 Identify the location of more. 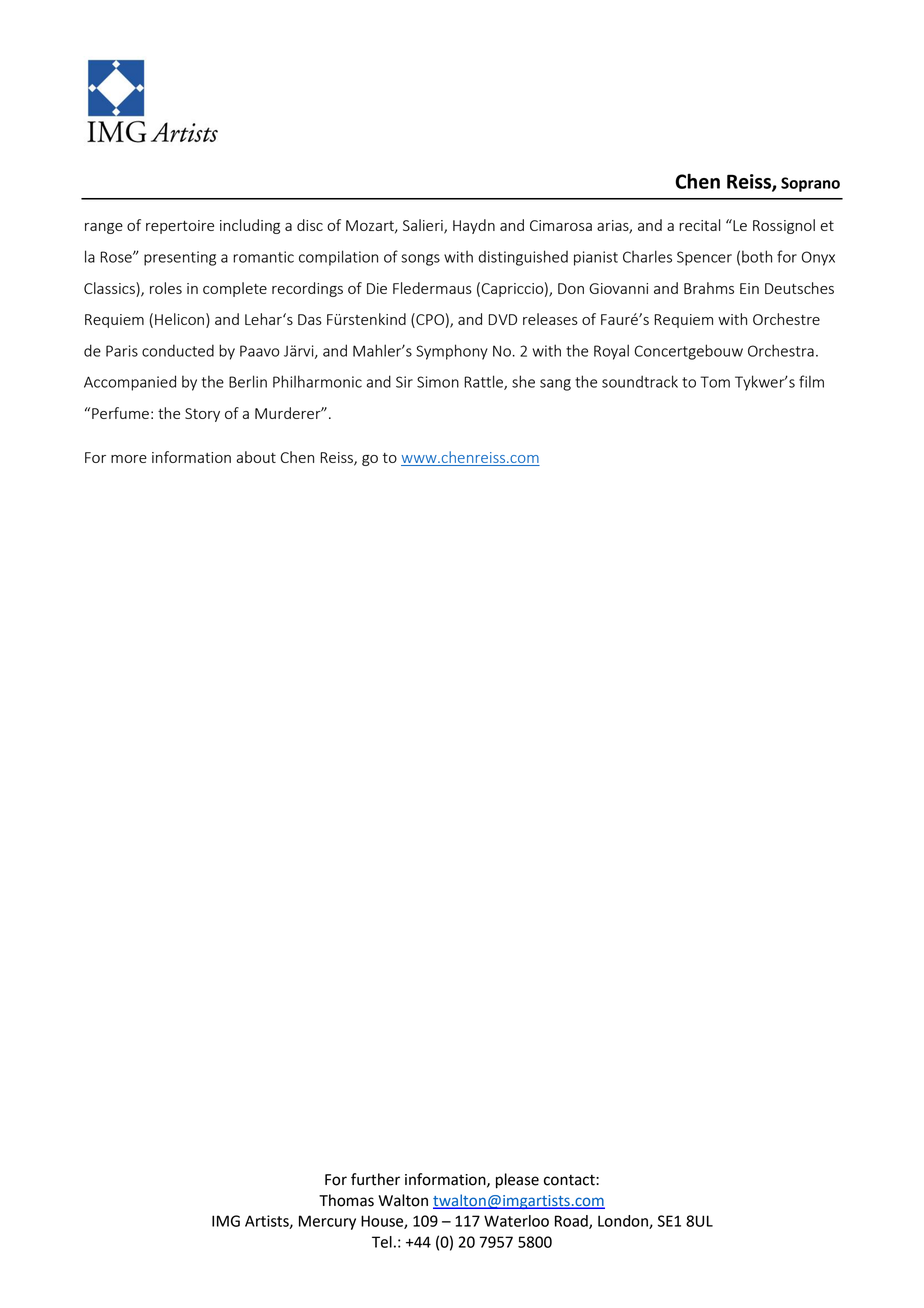
(129, 459).
